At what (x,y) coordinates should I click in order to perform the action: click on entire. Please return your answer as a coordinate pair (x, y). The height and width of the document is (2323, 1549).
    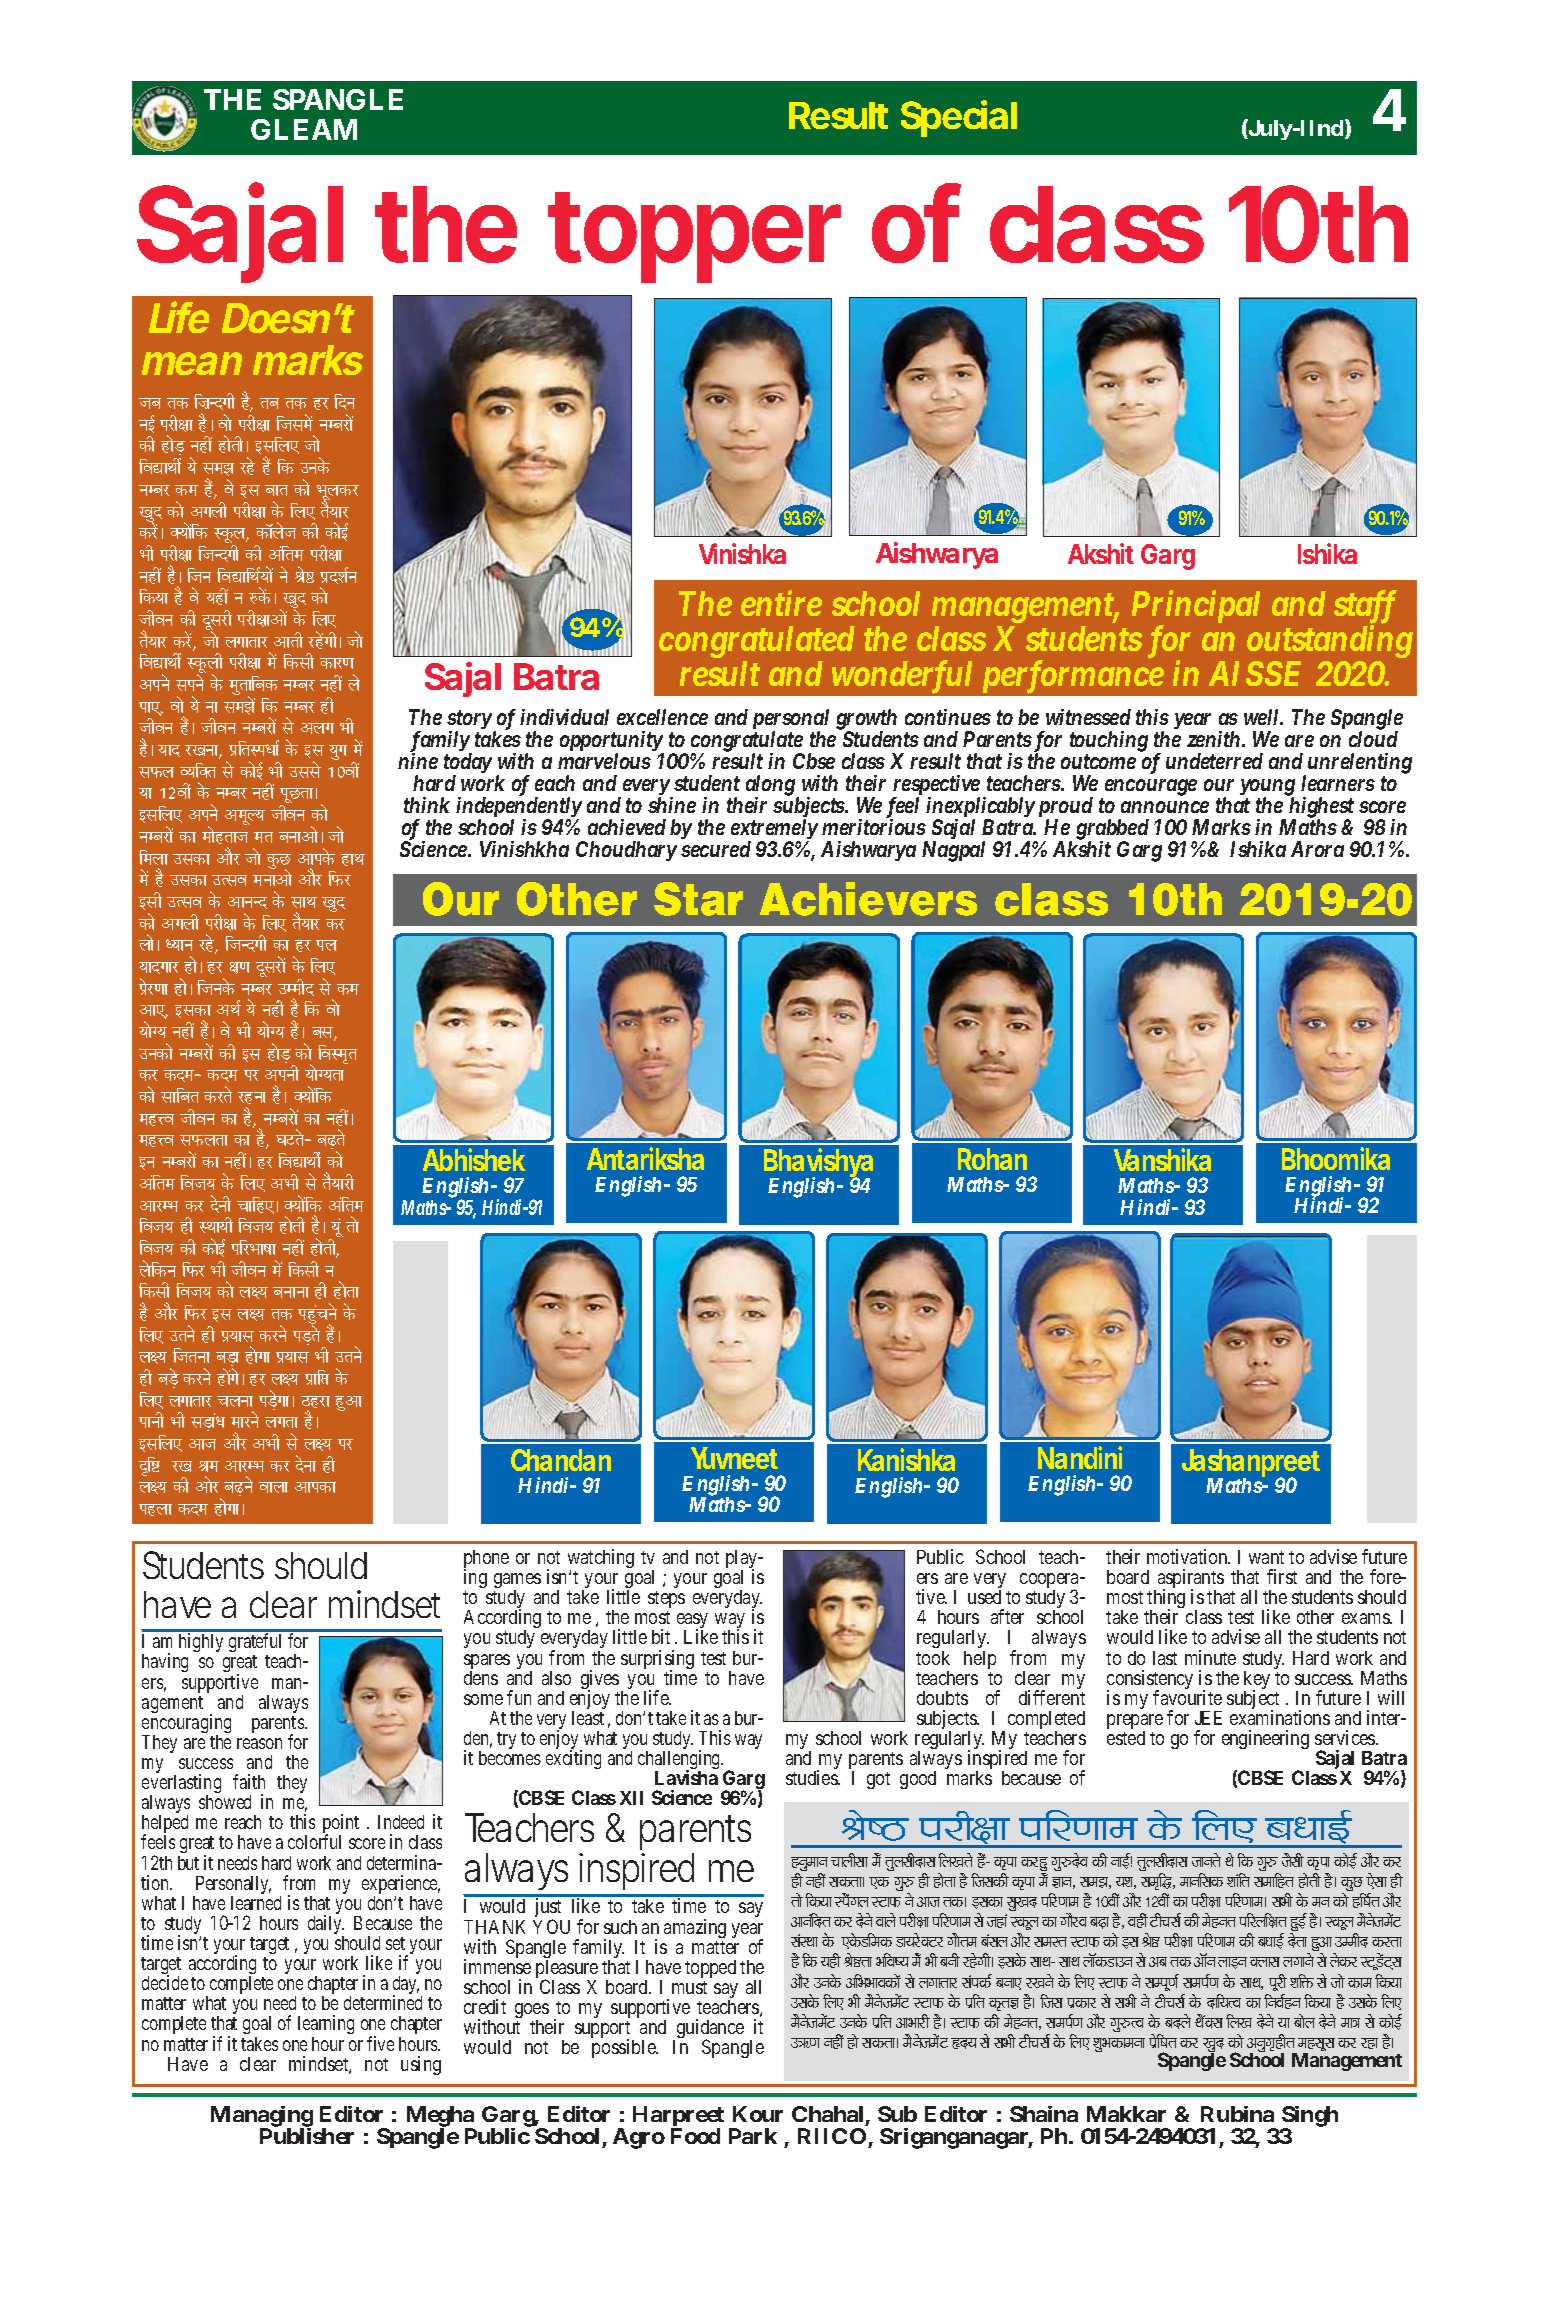
    Looking at the image, I should click on (781, 603).
